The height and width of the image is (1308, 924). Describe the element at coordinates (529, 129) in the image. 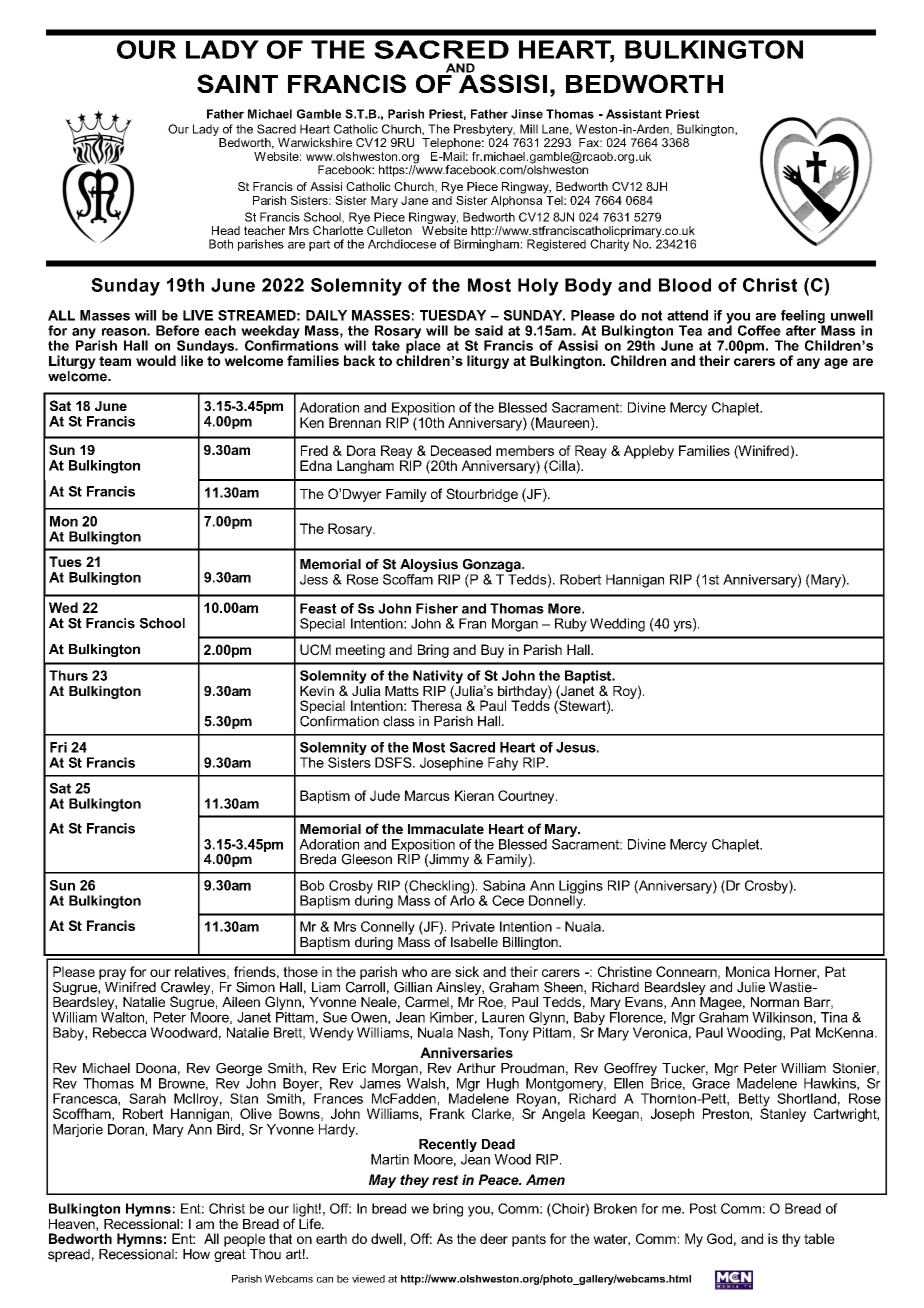

I see `Mill` at that location.
